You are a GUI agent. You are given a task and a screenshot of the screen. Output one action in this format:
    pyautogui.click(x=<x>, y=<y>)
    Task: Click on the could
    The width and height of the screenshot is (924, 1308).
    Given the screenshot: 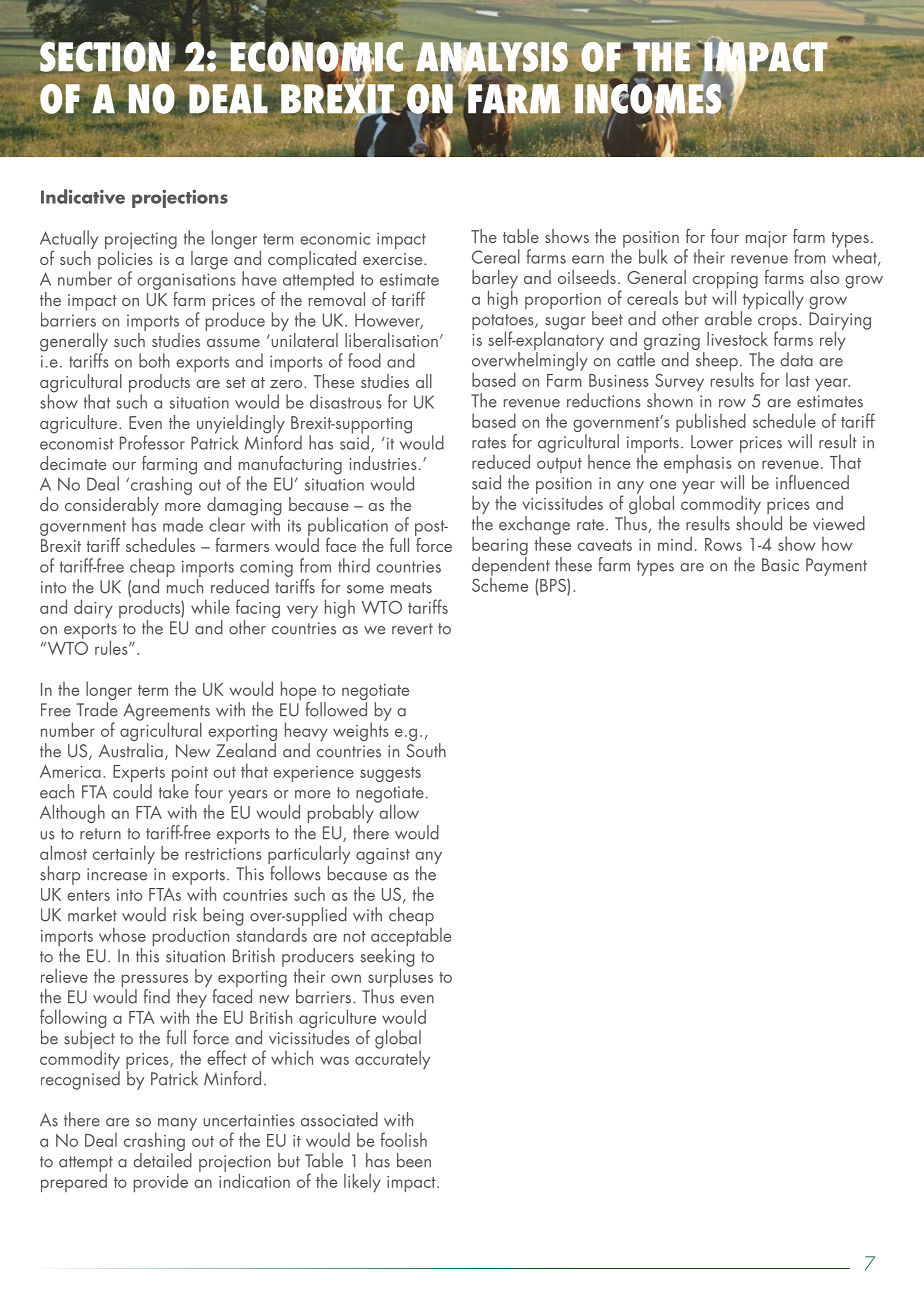 What is the action you would take?
    pyautogui.click(x=132, y=791)
